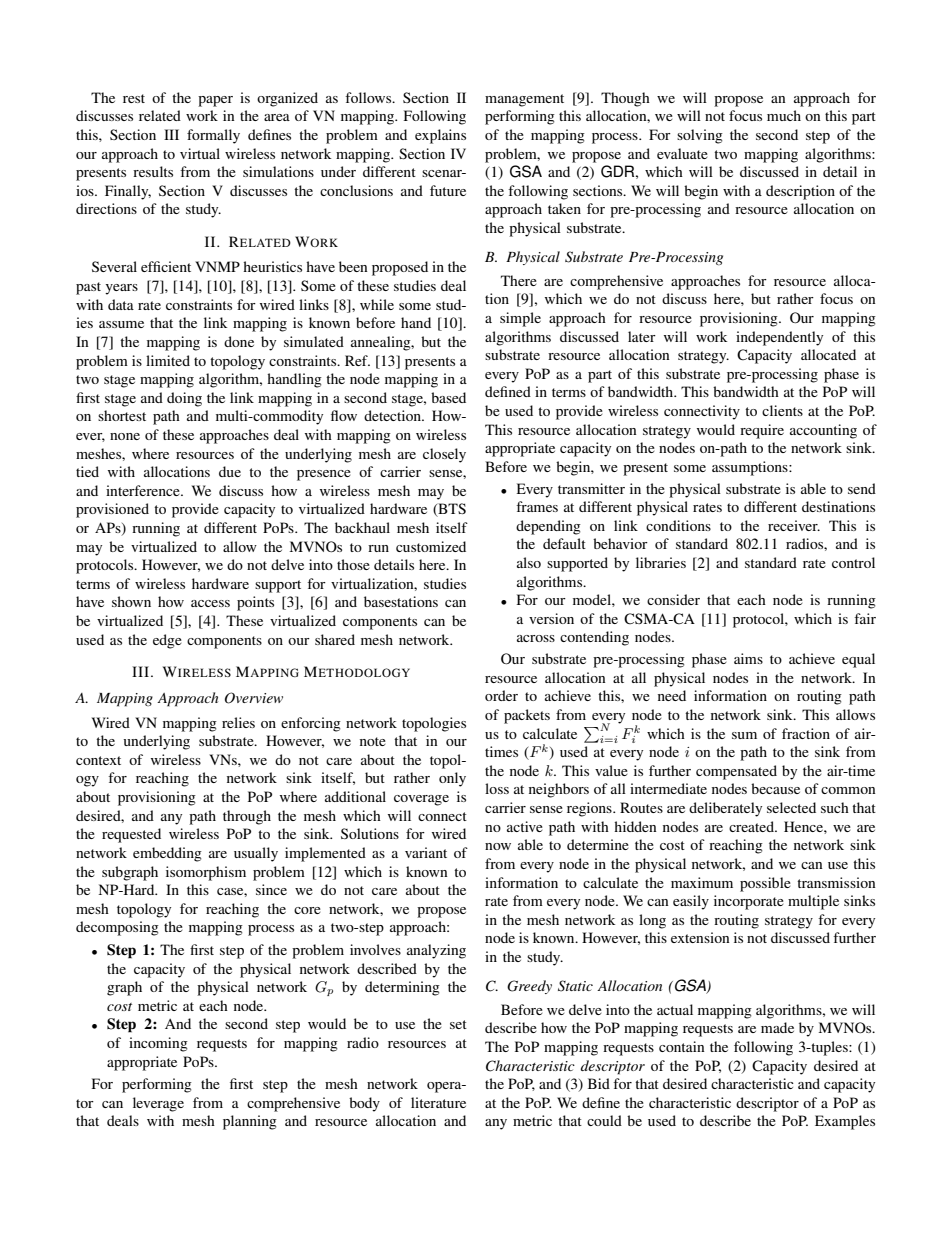 The height and width of the screenshot is (1233, 952). What do you see at coordinates (775, 788) in the screenshot?
I see `because` at bounding box center [775, 788].
